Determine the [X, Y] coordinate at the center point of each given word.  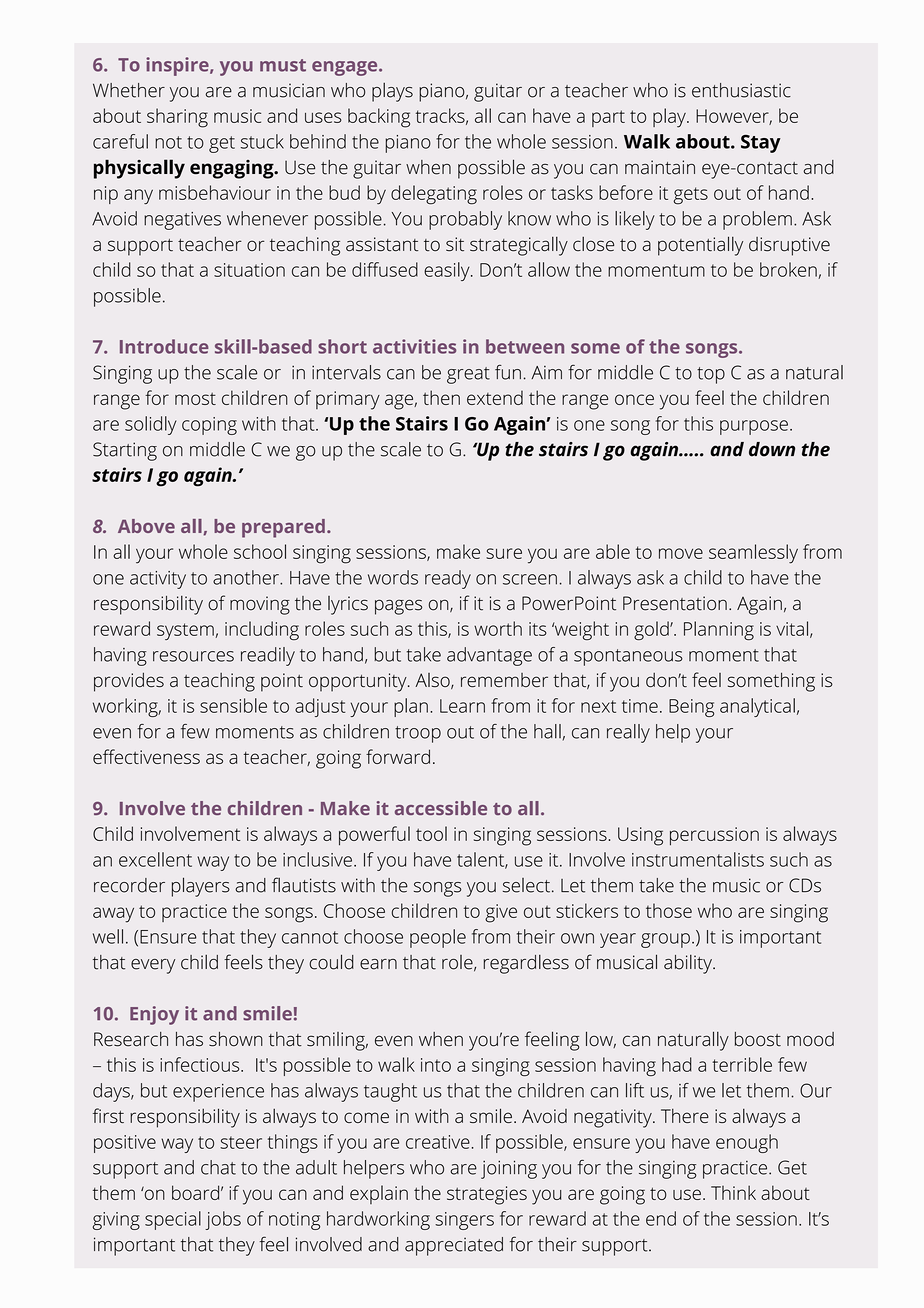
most [195, 398]
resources [193, 656]
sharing [177, 118]
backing [379, 118]
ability [689, 964]
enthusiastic [741, 90]
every [153, 966]
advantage [489, 656]
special [173, 1220]
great [468, 375]
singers [464, 1221]
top [711, 375]
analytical [757, 707]
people [438, 938]
